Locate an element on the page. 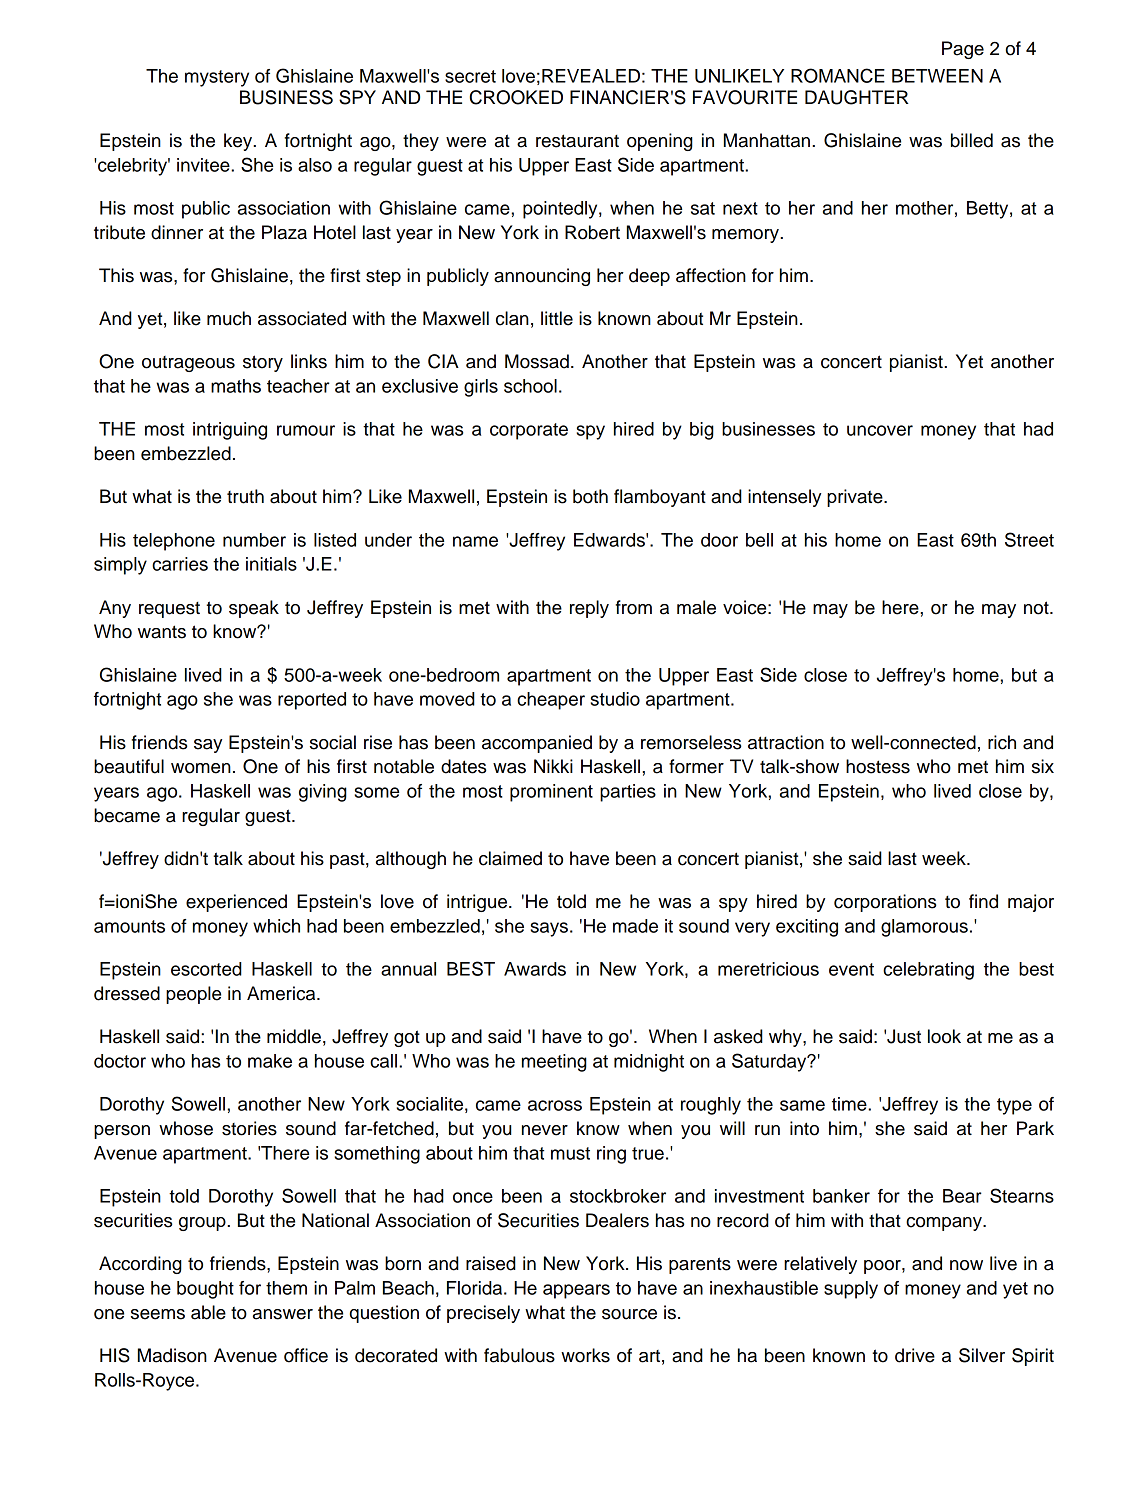 This document has height=1485, width=1148. mystery is located at coordinates (217, 78).
